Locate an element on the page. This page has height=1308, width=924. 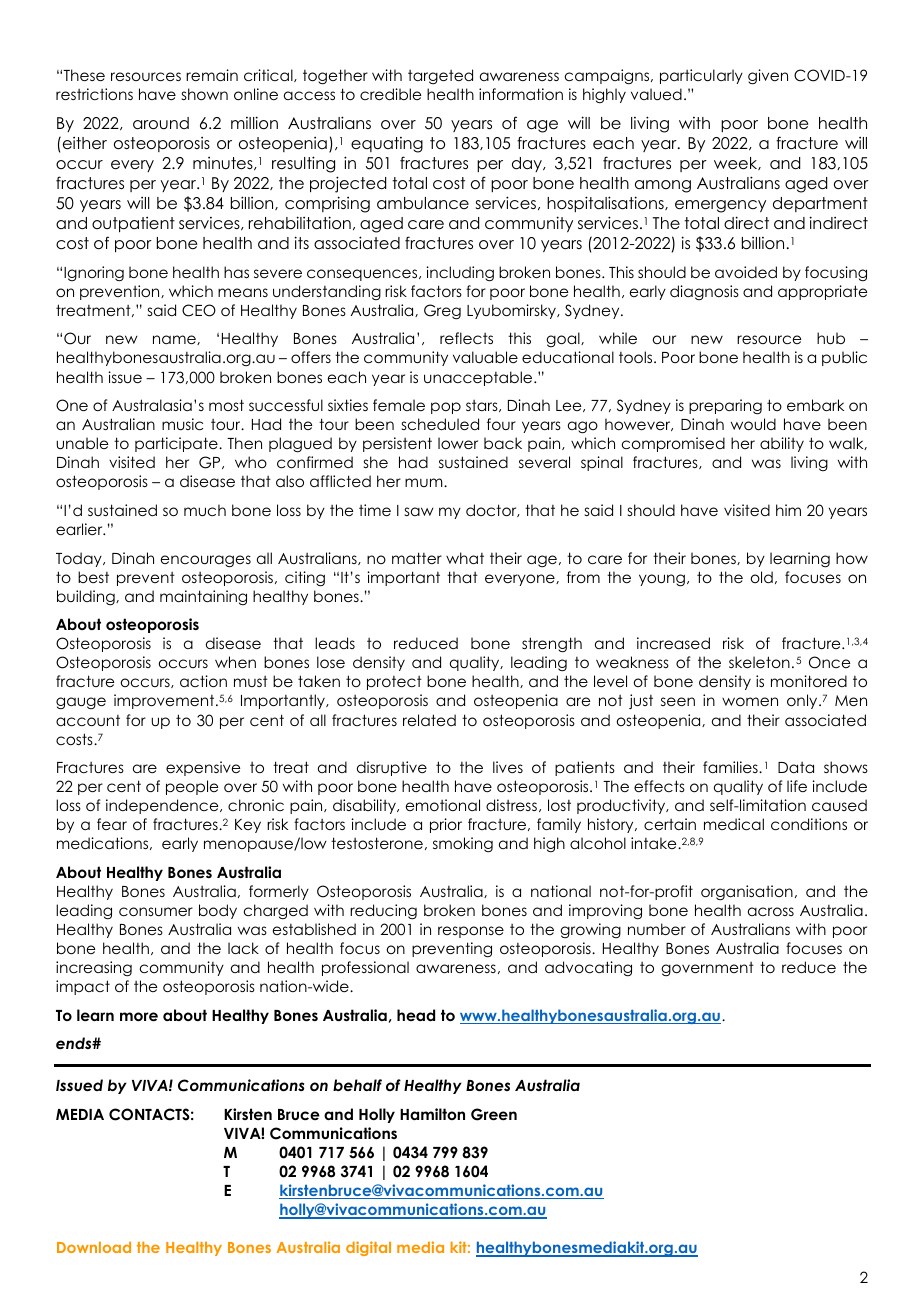
targeted is located at coordinates (440, 76).
